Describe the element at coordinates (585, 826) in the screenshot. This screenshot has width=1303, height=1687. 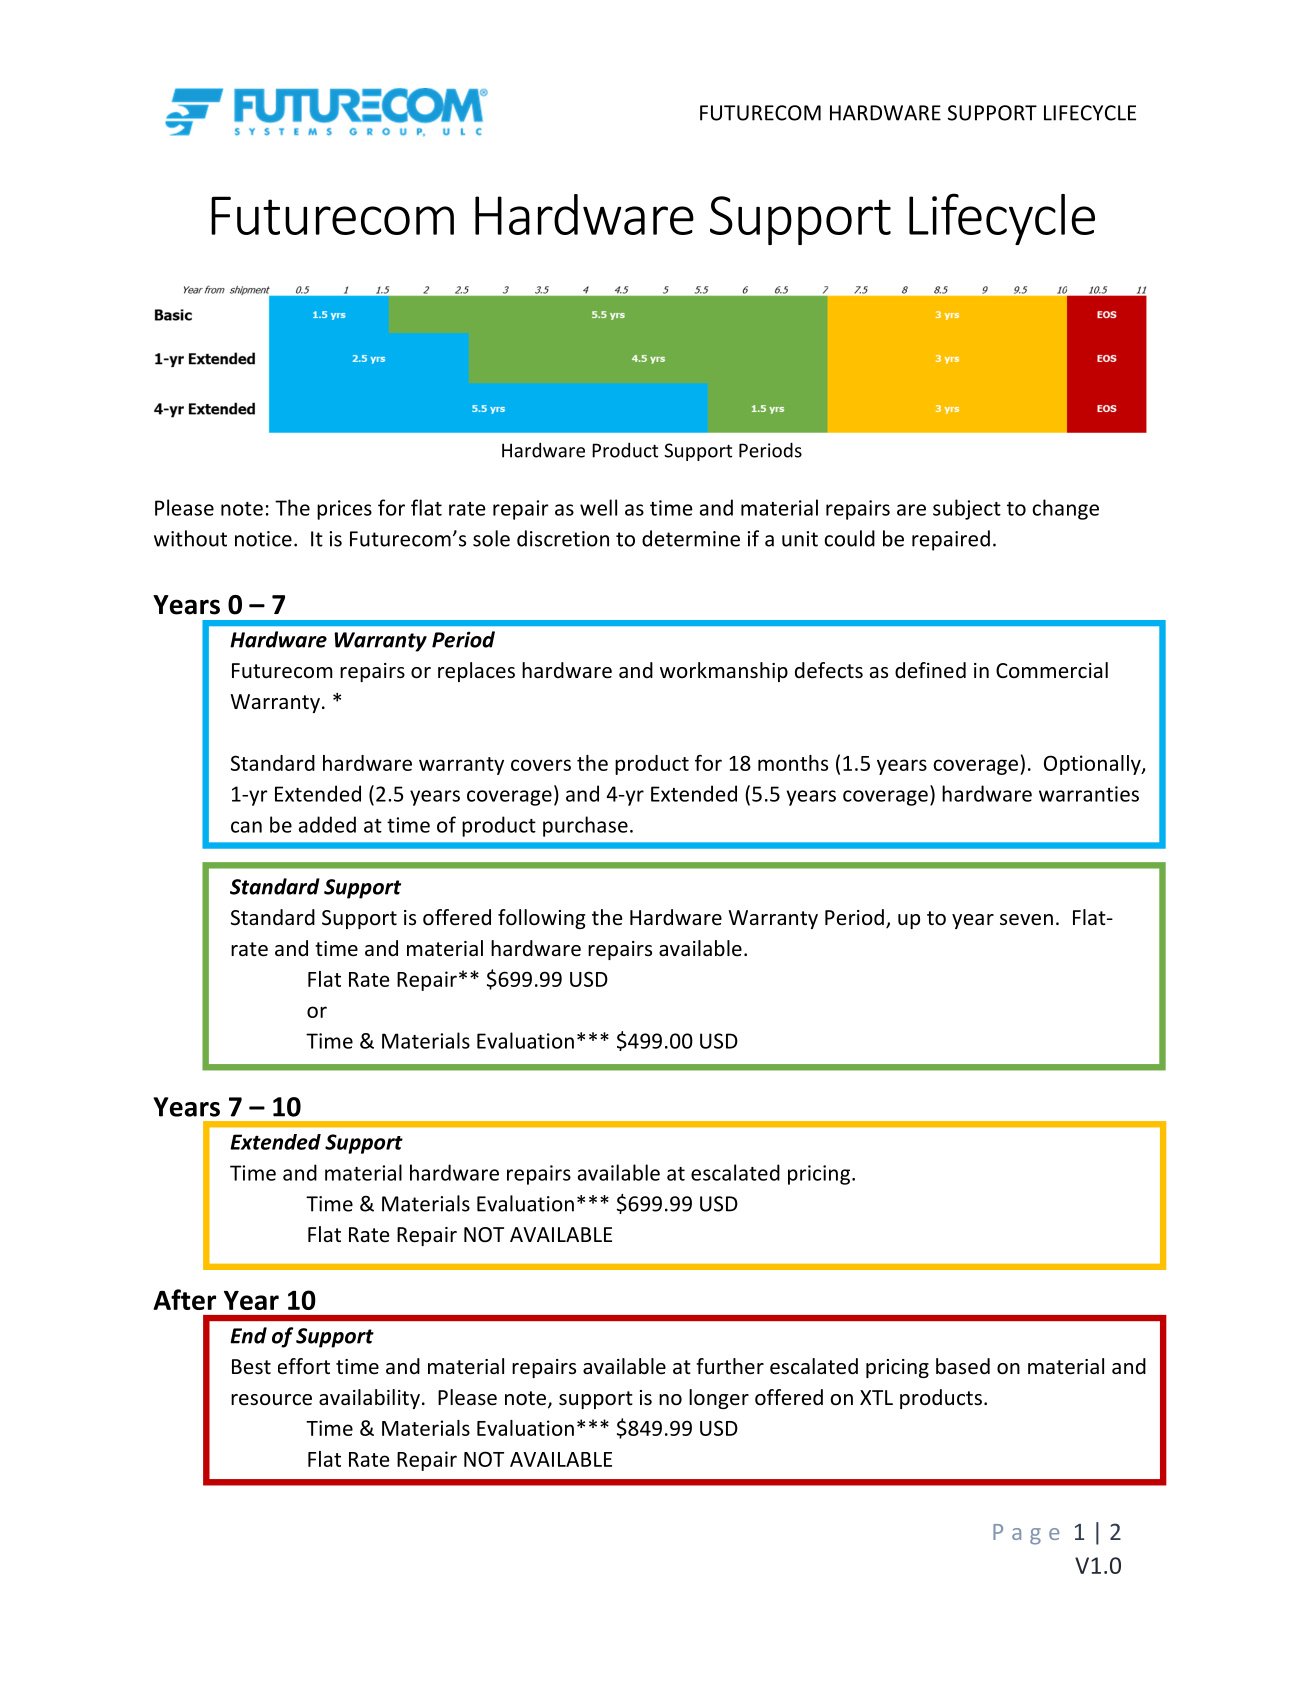
I see `purchase` at that location.
